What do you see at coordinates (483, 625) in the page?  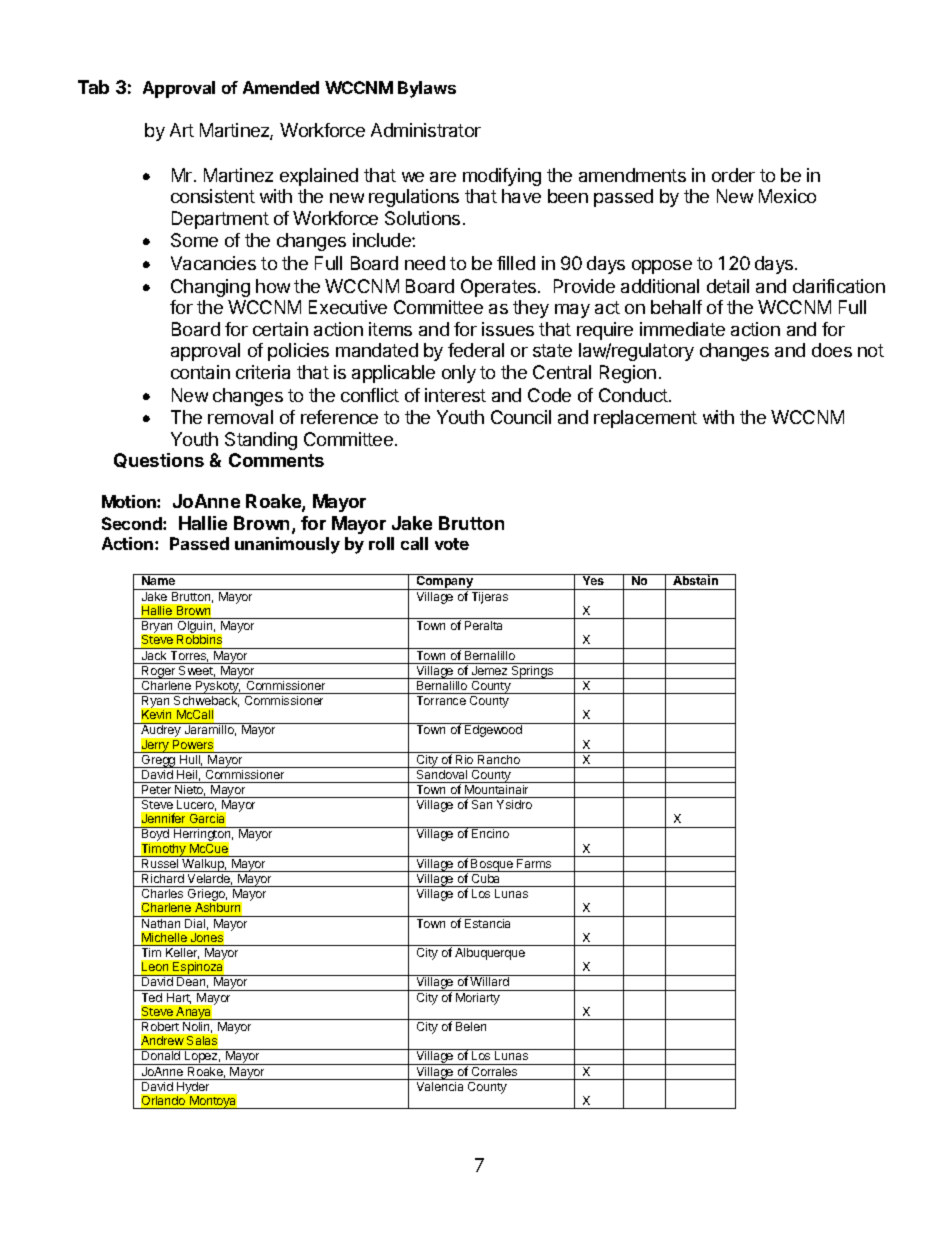 I see `Peralta` at bounding box center [483, 625].
